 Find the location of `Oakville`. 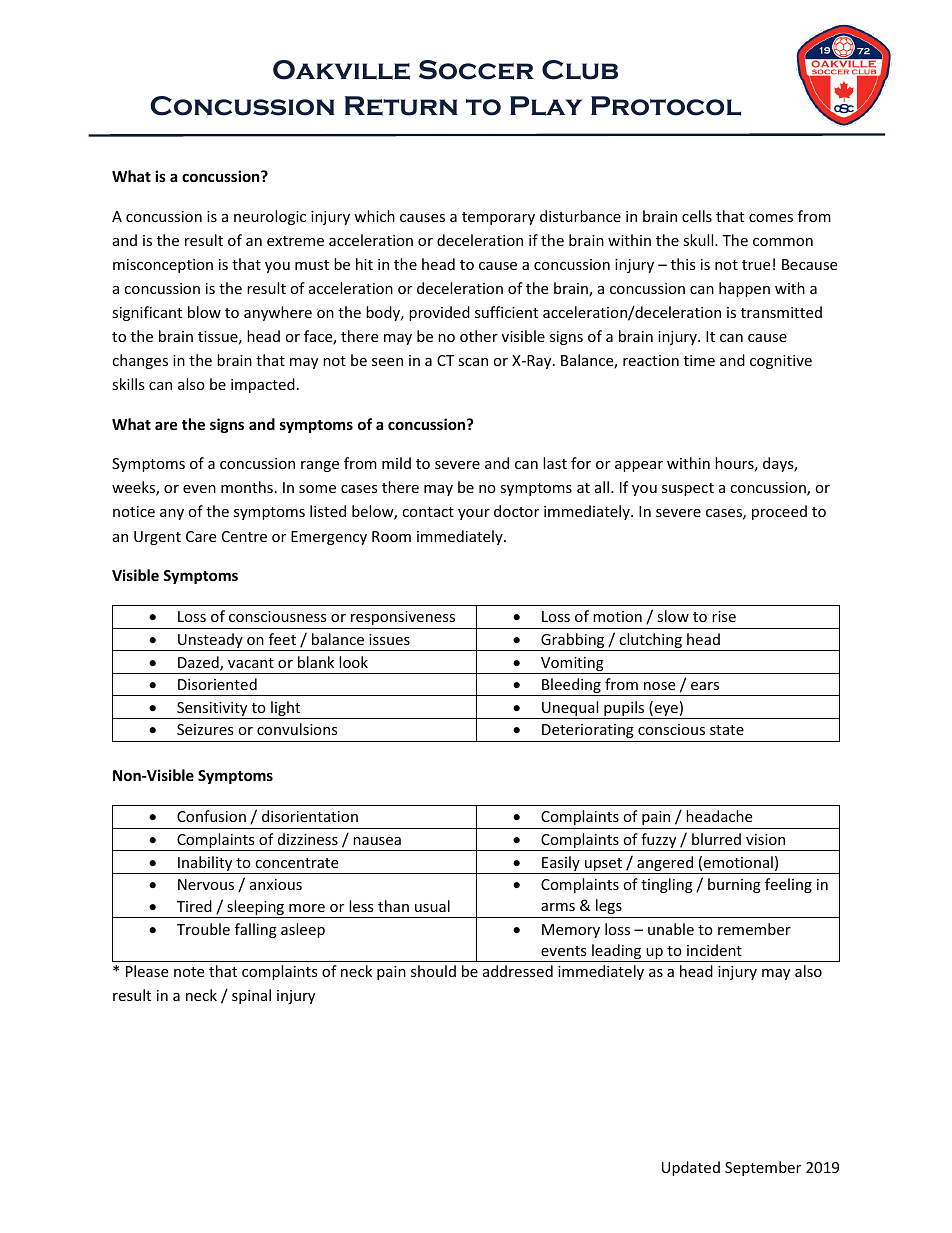

Oakville is located at coordinates (341, 70).
